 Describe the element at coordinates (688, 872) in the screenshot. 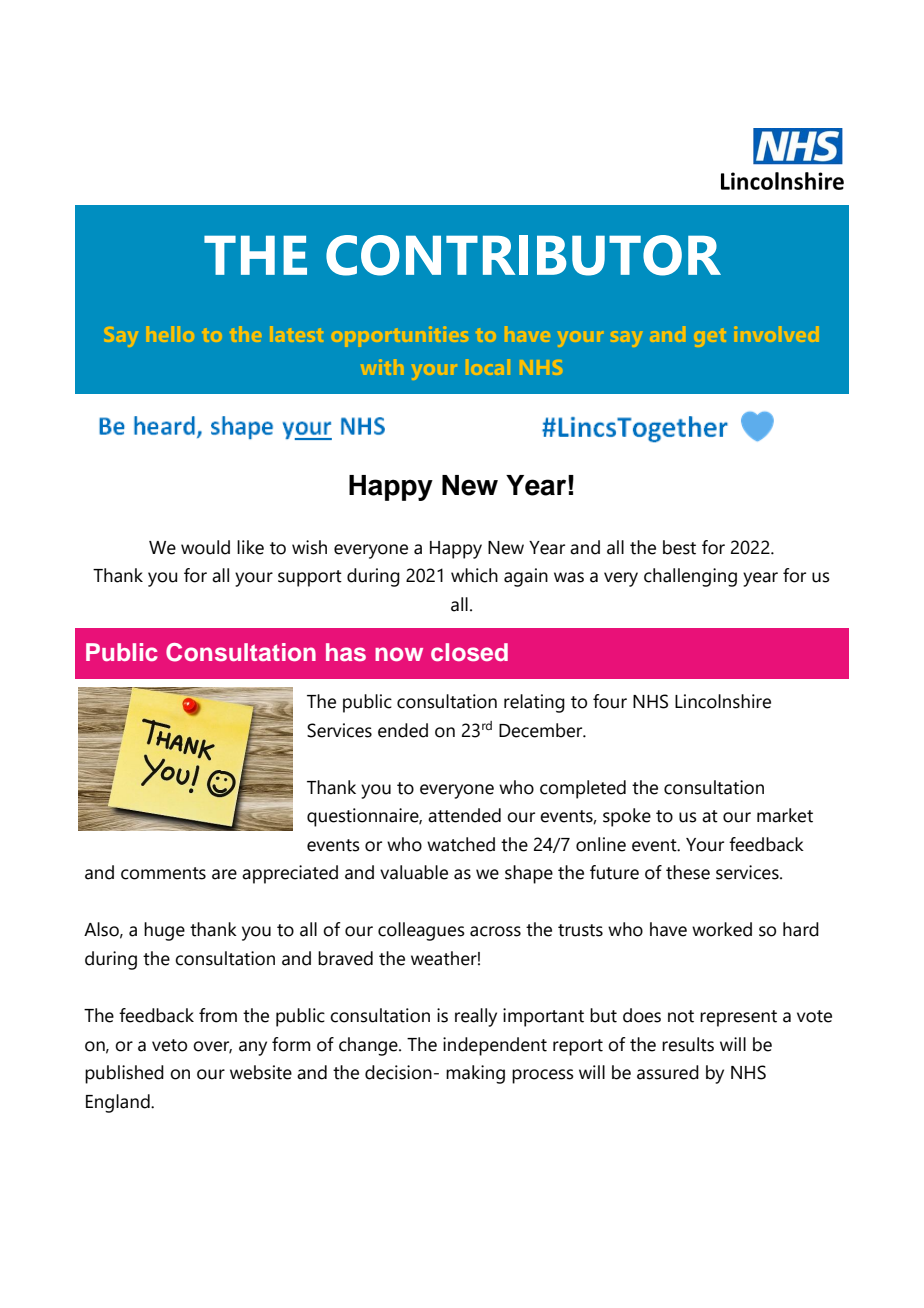

I see `these` at that location.
